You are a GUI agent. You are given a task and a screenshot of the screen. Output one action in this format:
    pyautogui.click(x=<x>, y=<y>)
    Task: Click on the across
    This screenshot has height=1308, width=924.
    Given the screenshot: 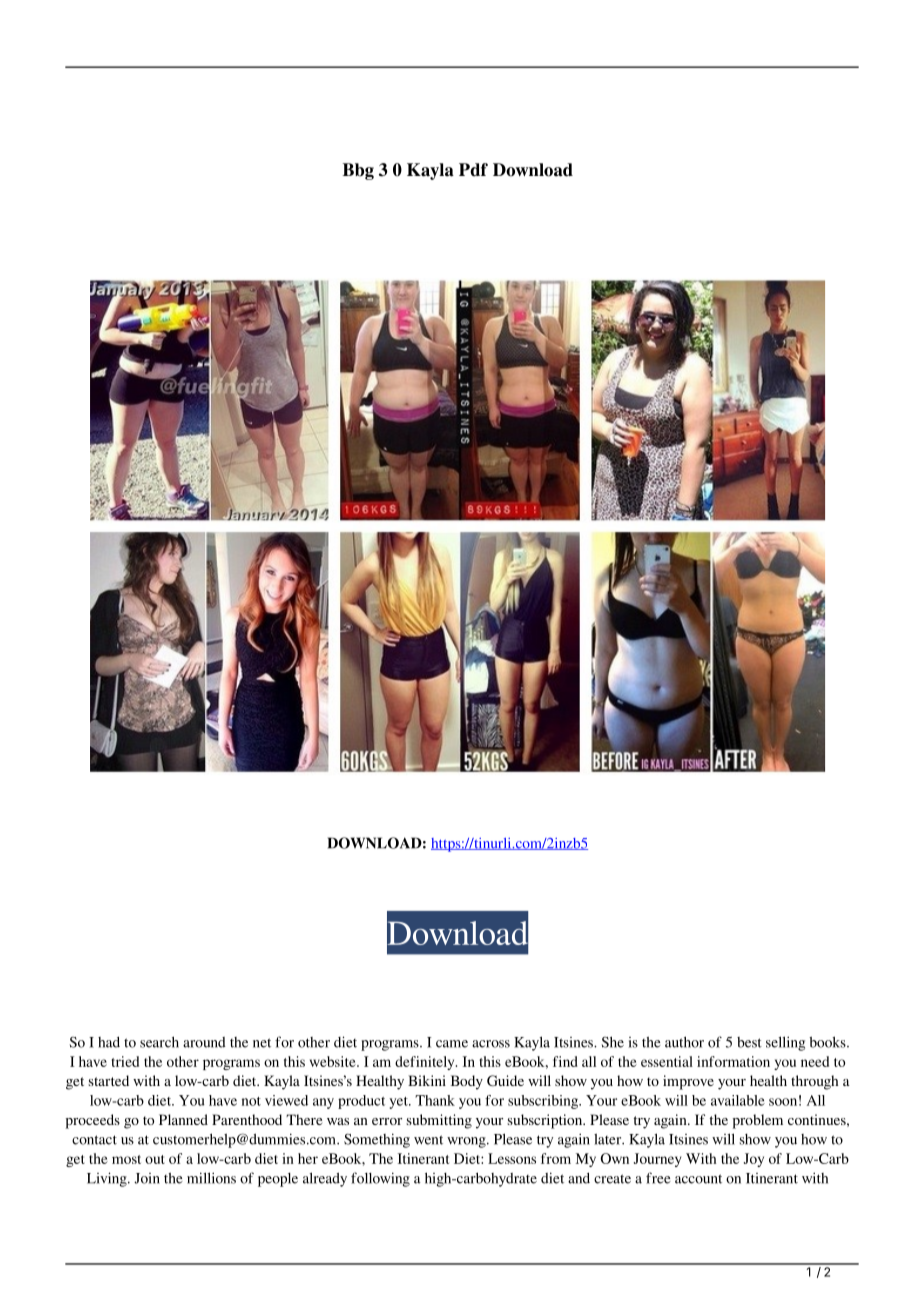 What is the action you would take?
    pyautogui.click(x=491, y=1044)
